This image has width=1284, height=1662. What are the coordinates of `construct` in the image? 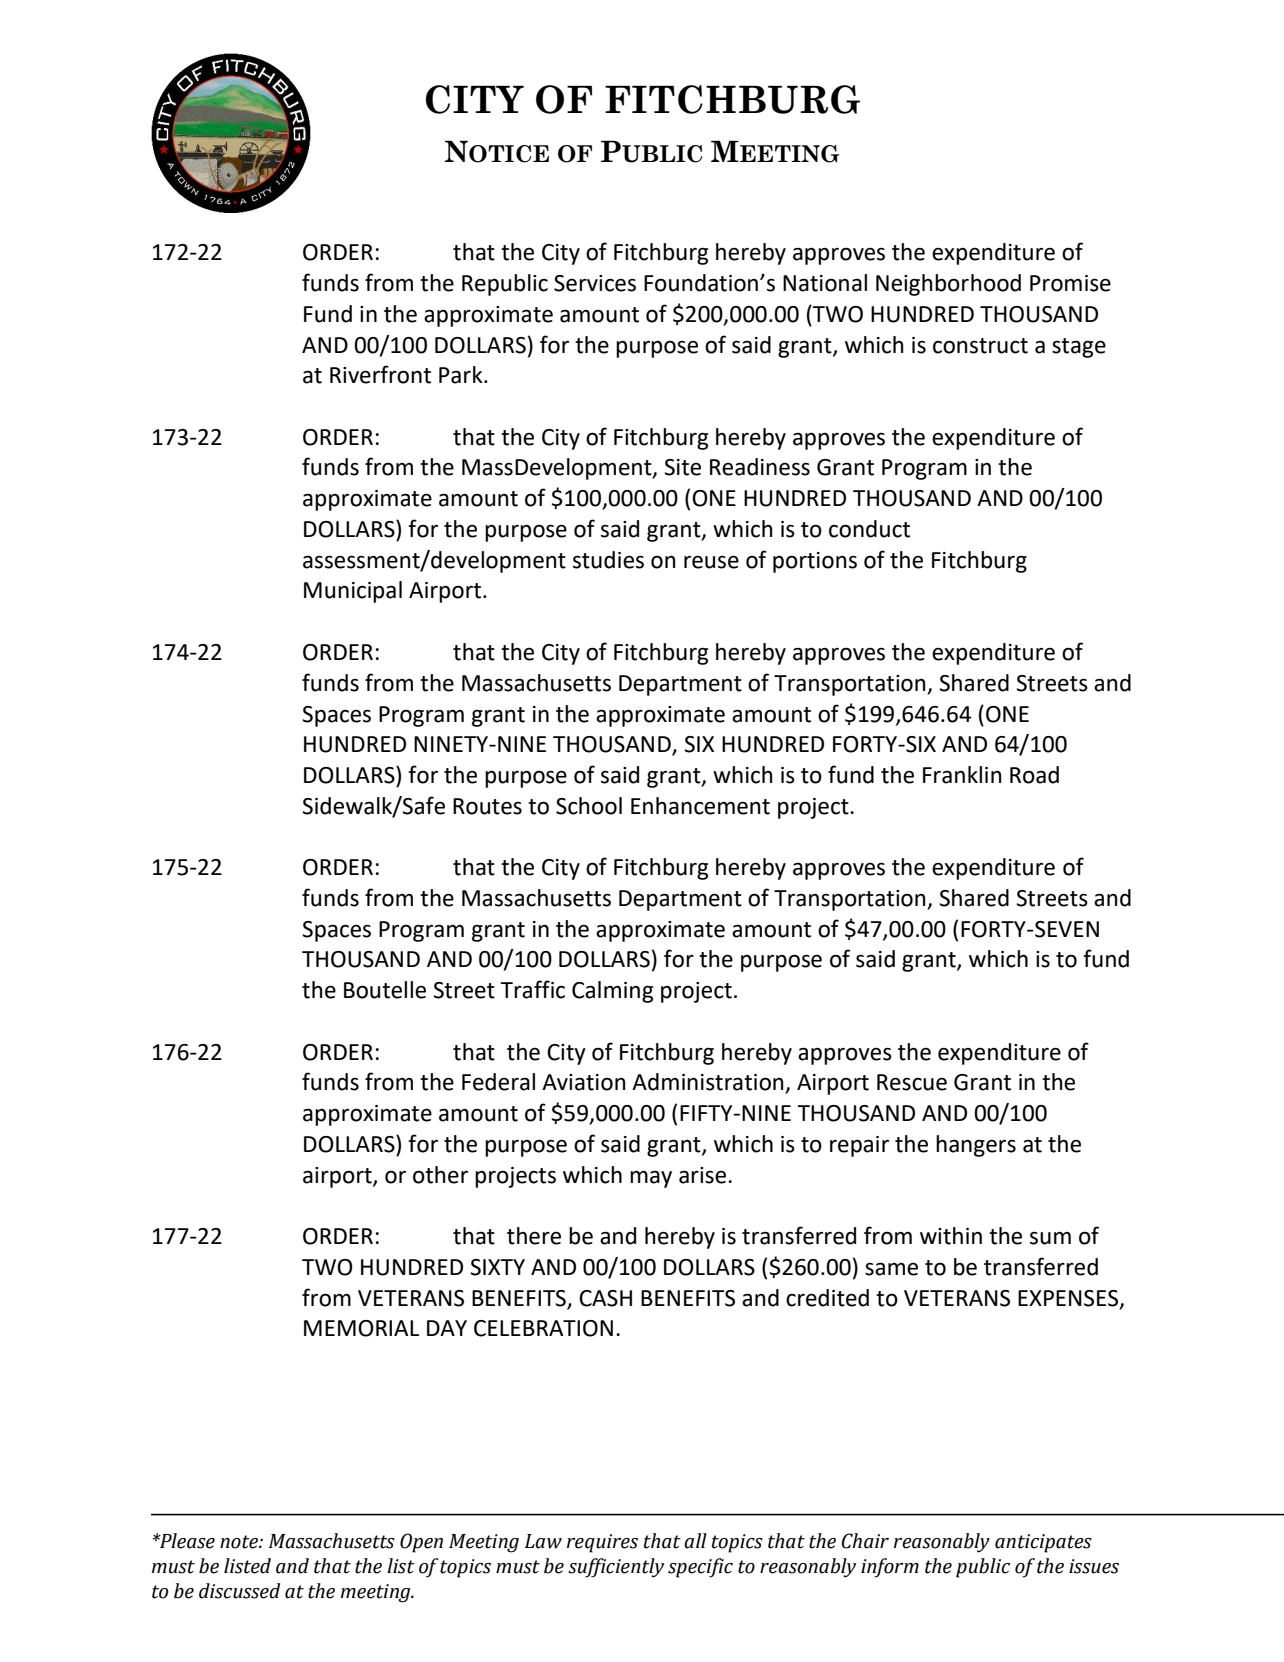 It's located at (980, 346).
